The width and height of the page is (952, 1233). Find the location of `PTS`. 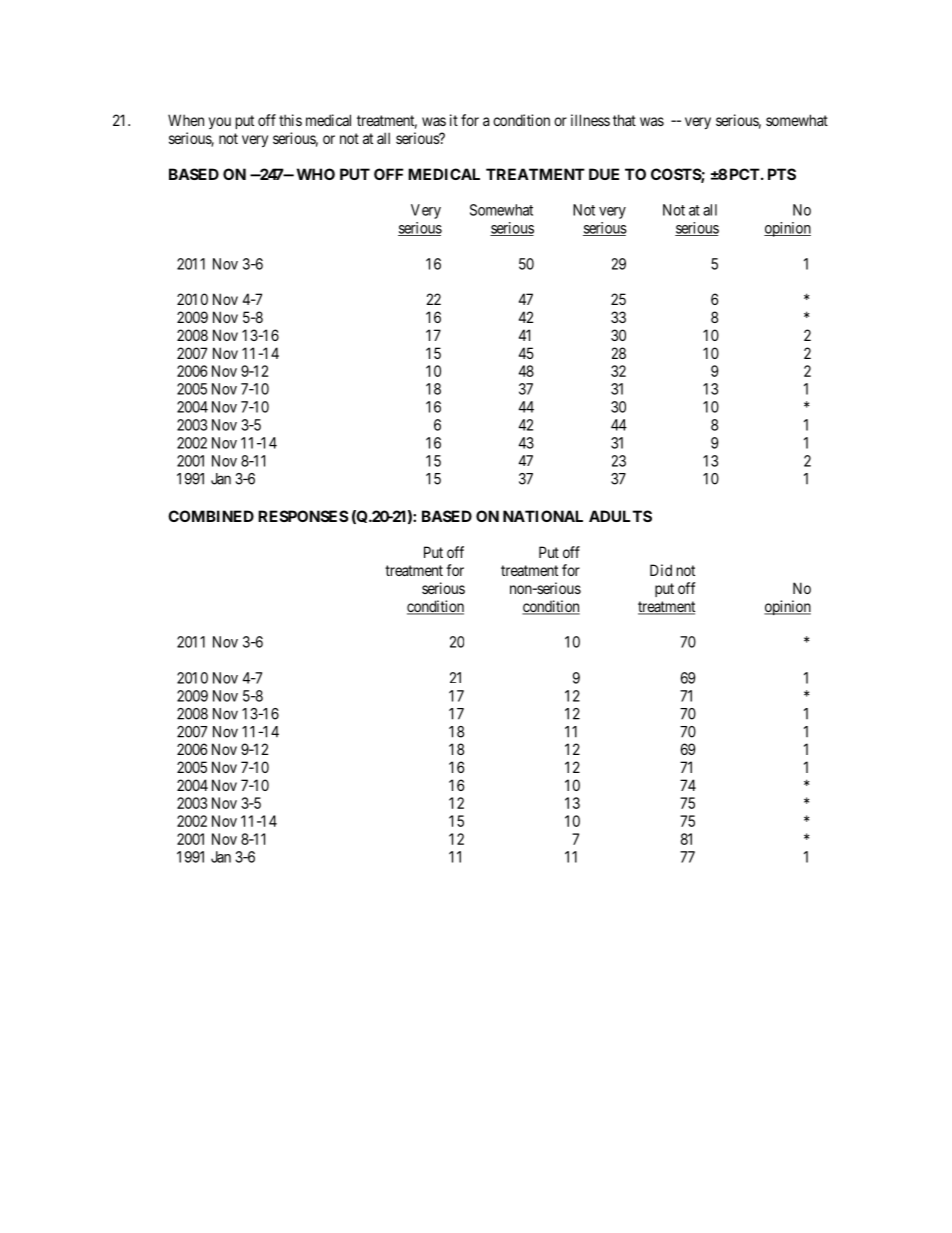

PTS is located at coordinates (782, 174).
